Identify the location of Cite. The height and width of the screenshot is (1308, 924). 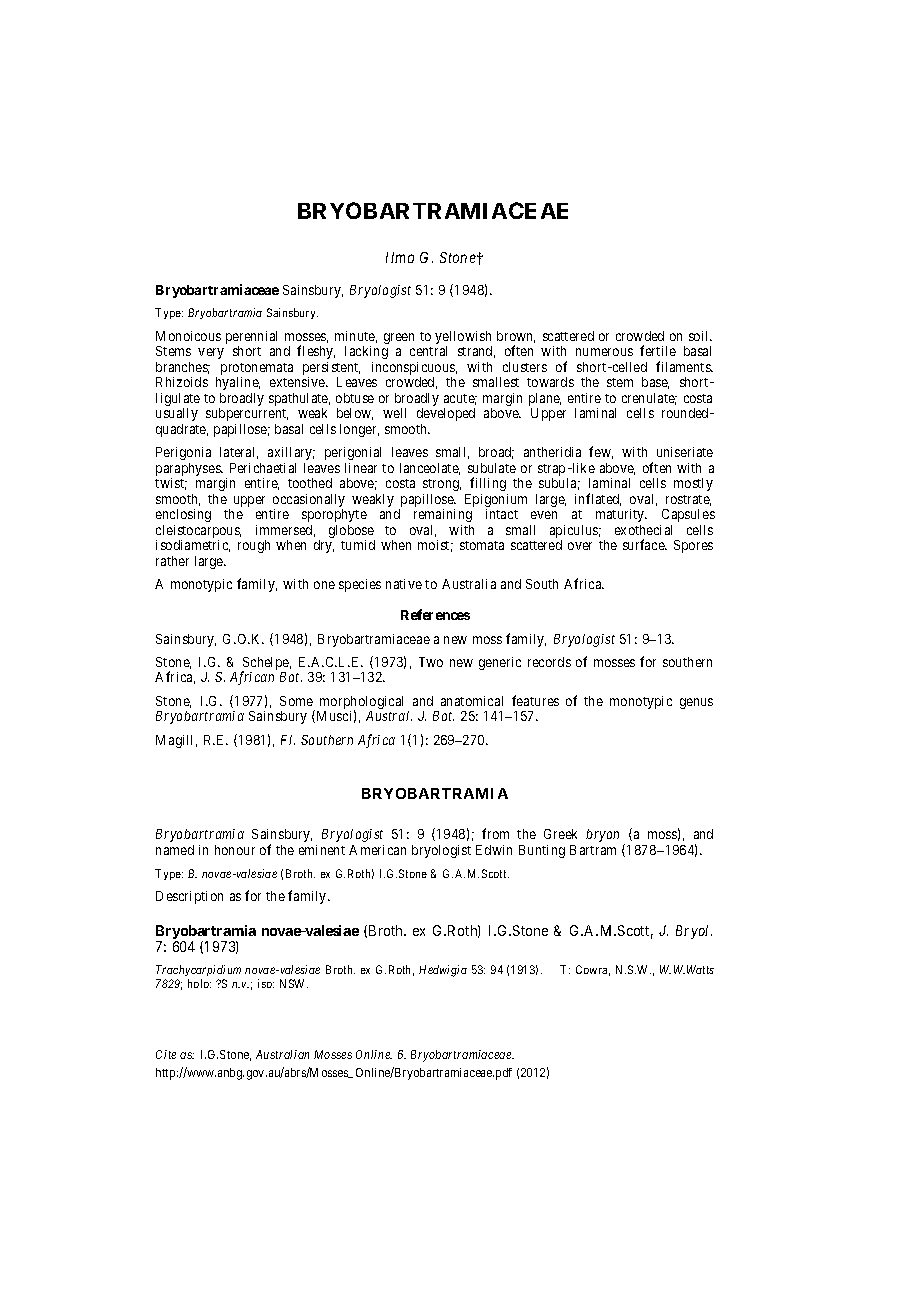
(166, 1054).
